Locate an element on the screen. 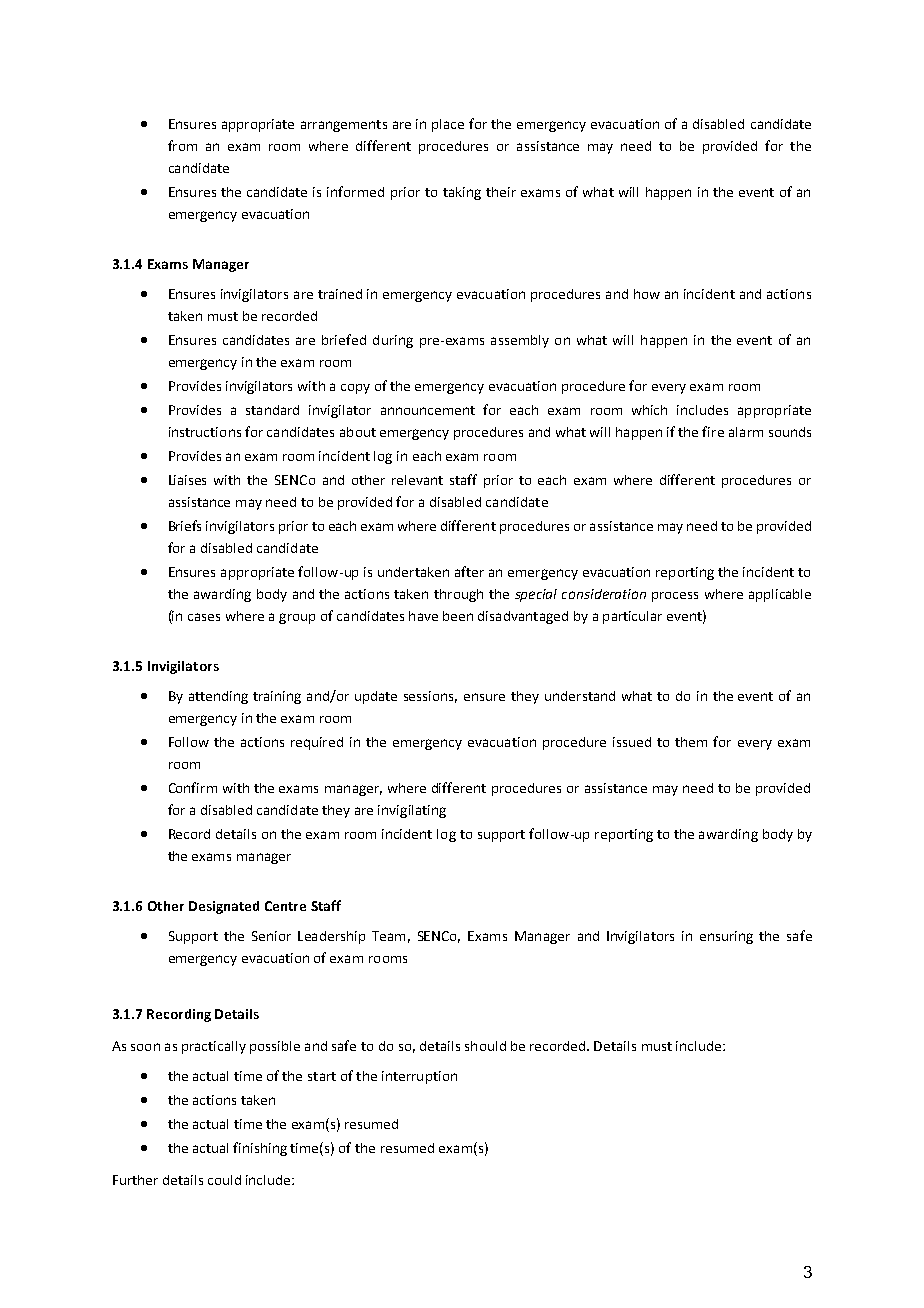  sessions is located at coordinates (430, 697).
